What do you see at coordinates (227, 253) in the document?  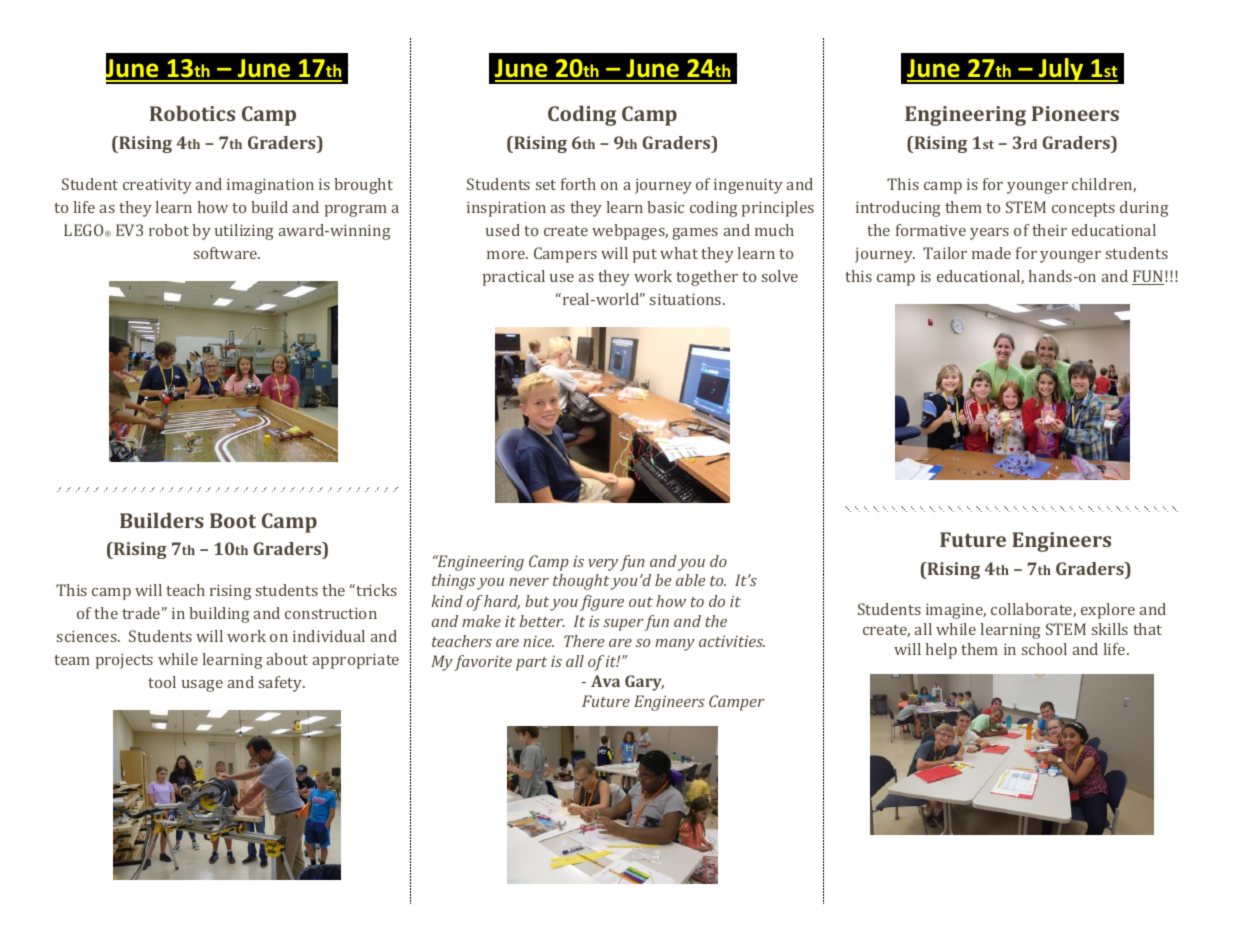 I see `software` at bounding box center [227, 253].
